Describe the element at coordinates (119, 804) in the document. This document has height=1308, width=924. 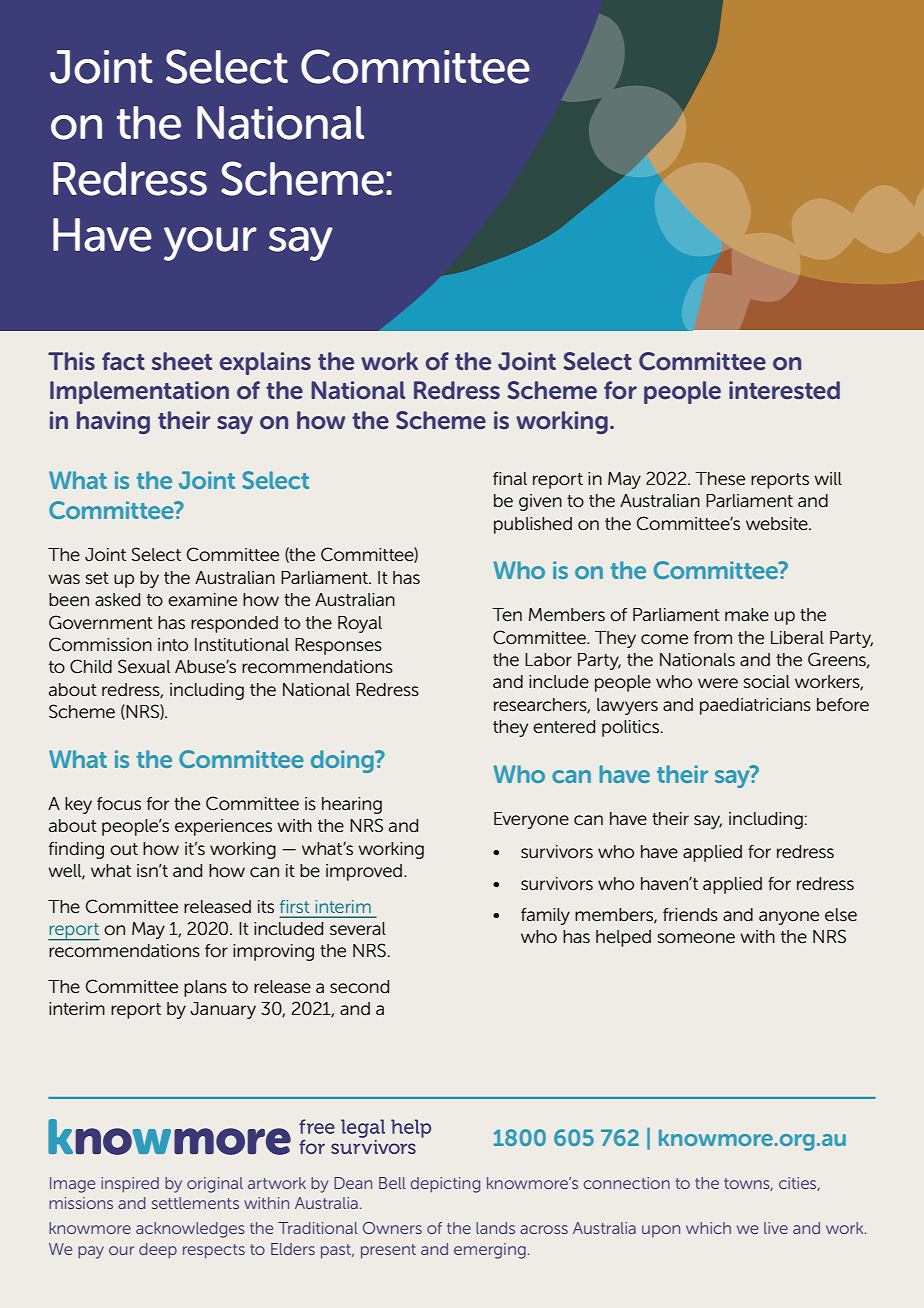
I see `focus` at that location.
